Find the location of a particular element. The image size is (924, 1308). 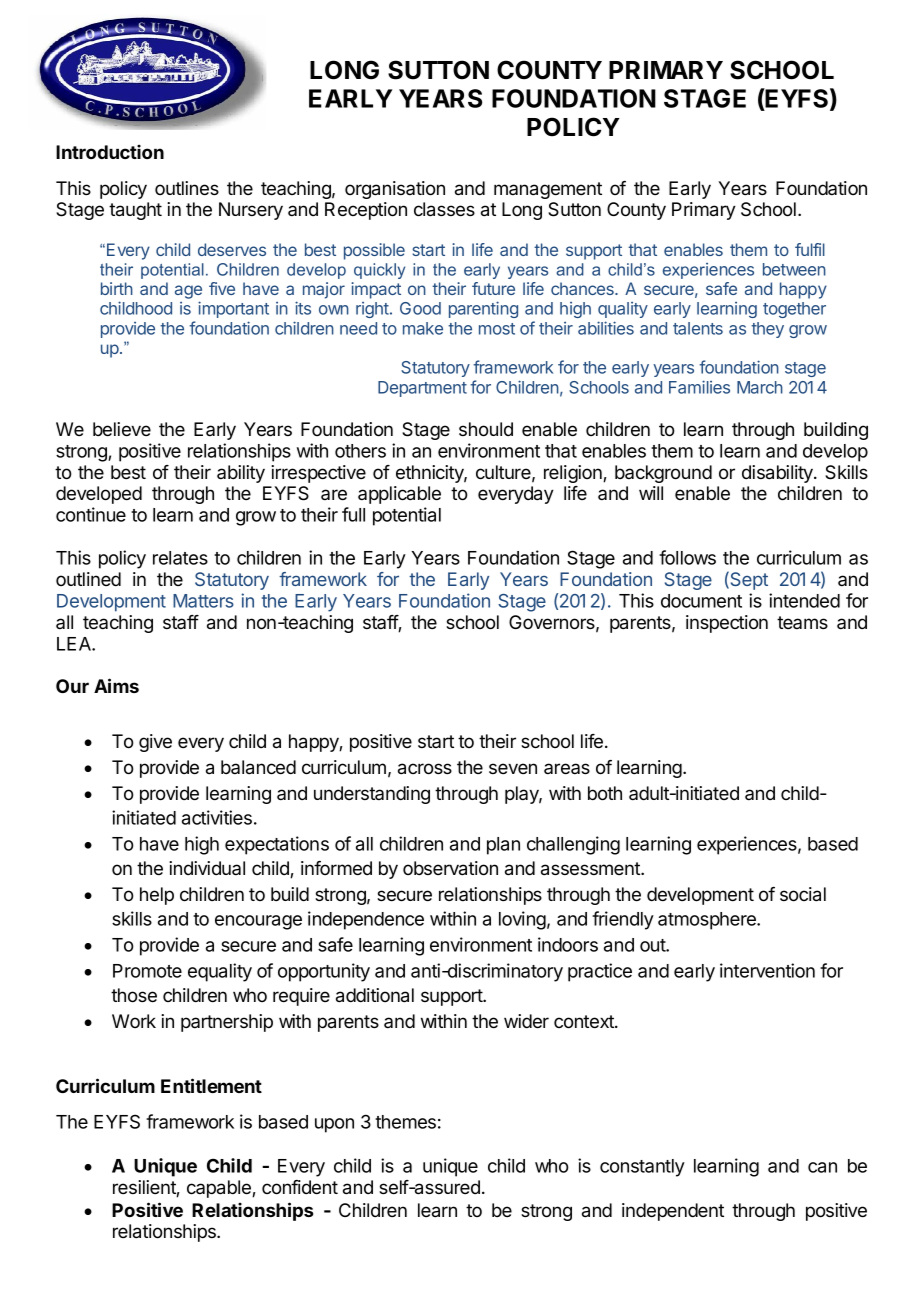

relates is located at coordinates (180, 558).
